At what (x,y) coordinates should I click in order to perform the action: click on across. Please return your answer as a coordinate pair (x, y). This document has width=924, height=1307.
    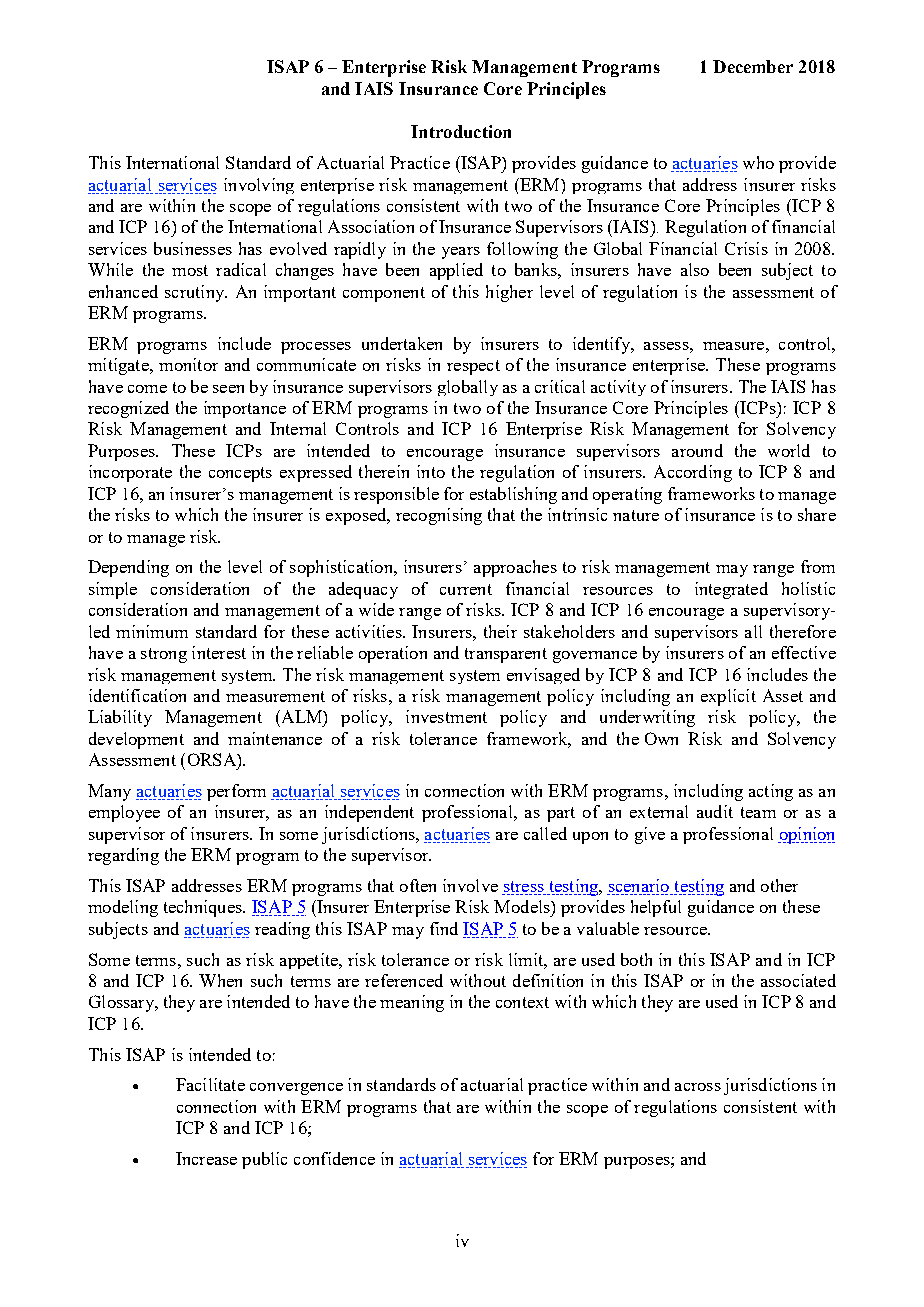
    Looking at the image, I should click on (698, 1087).
